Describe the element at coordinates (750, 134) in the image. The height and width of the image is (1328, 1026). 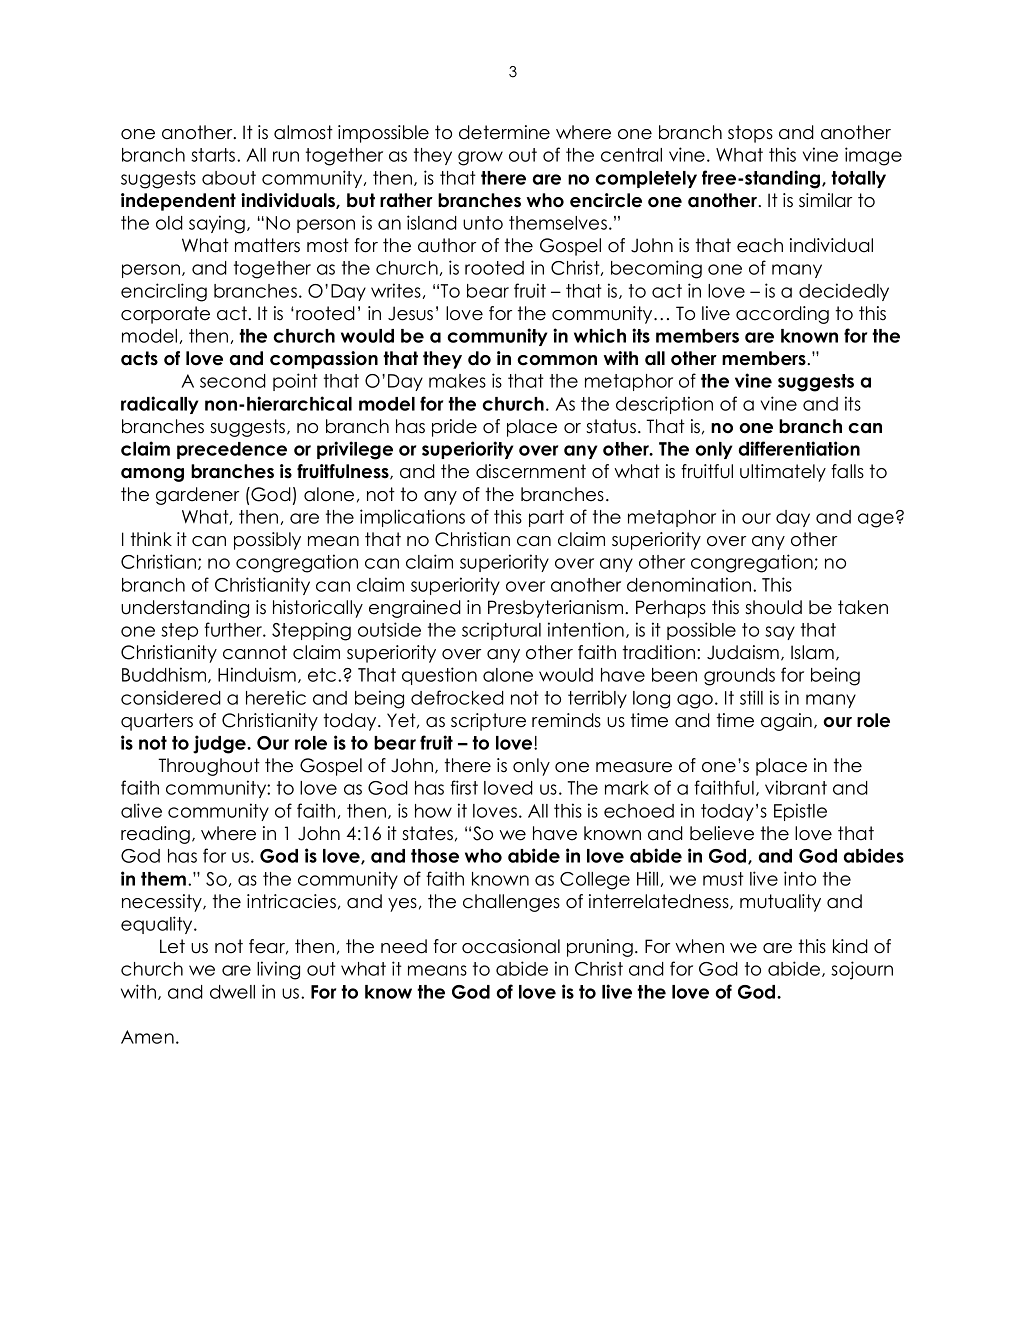
I see `stops` at that location.
